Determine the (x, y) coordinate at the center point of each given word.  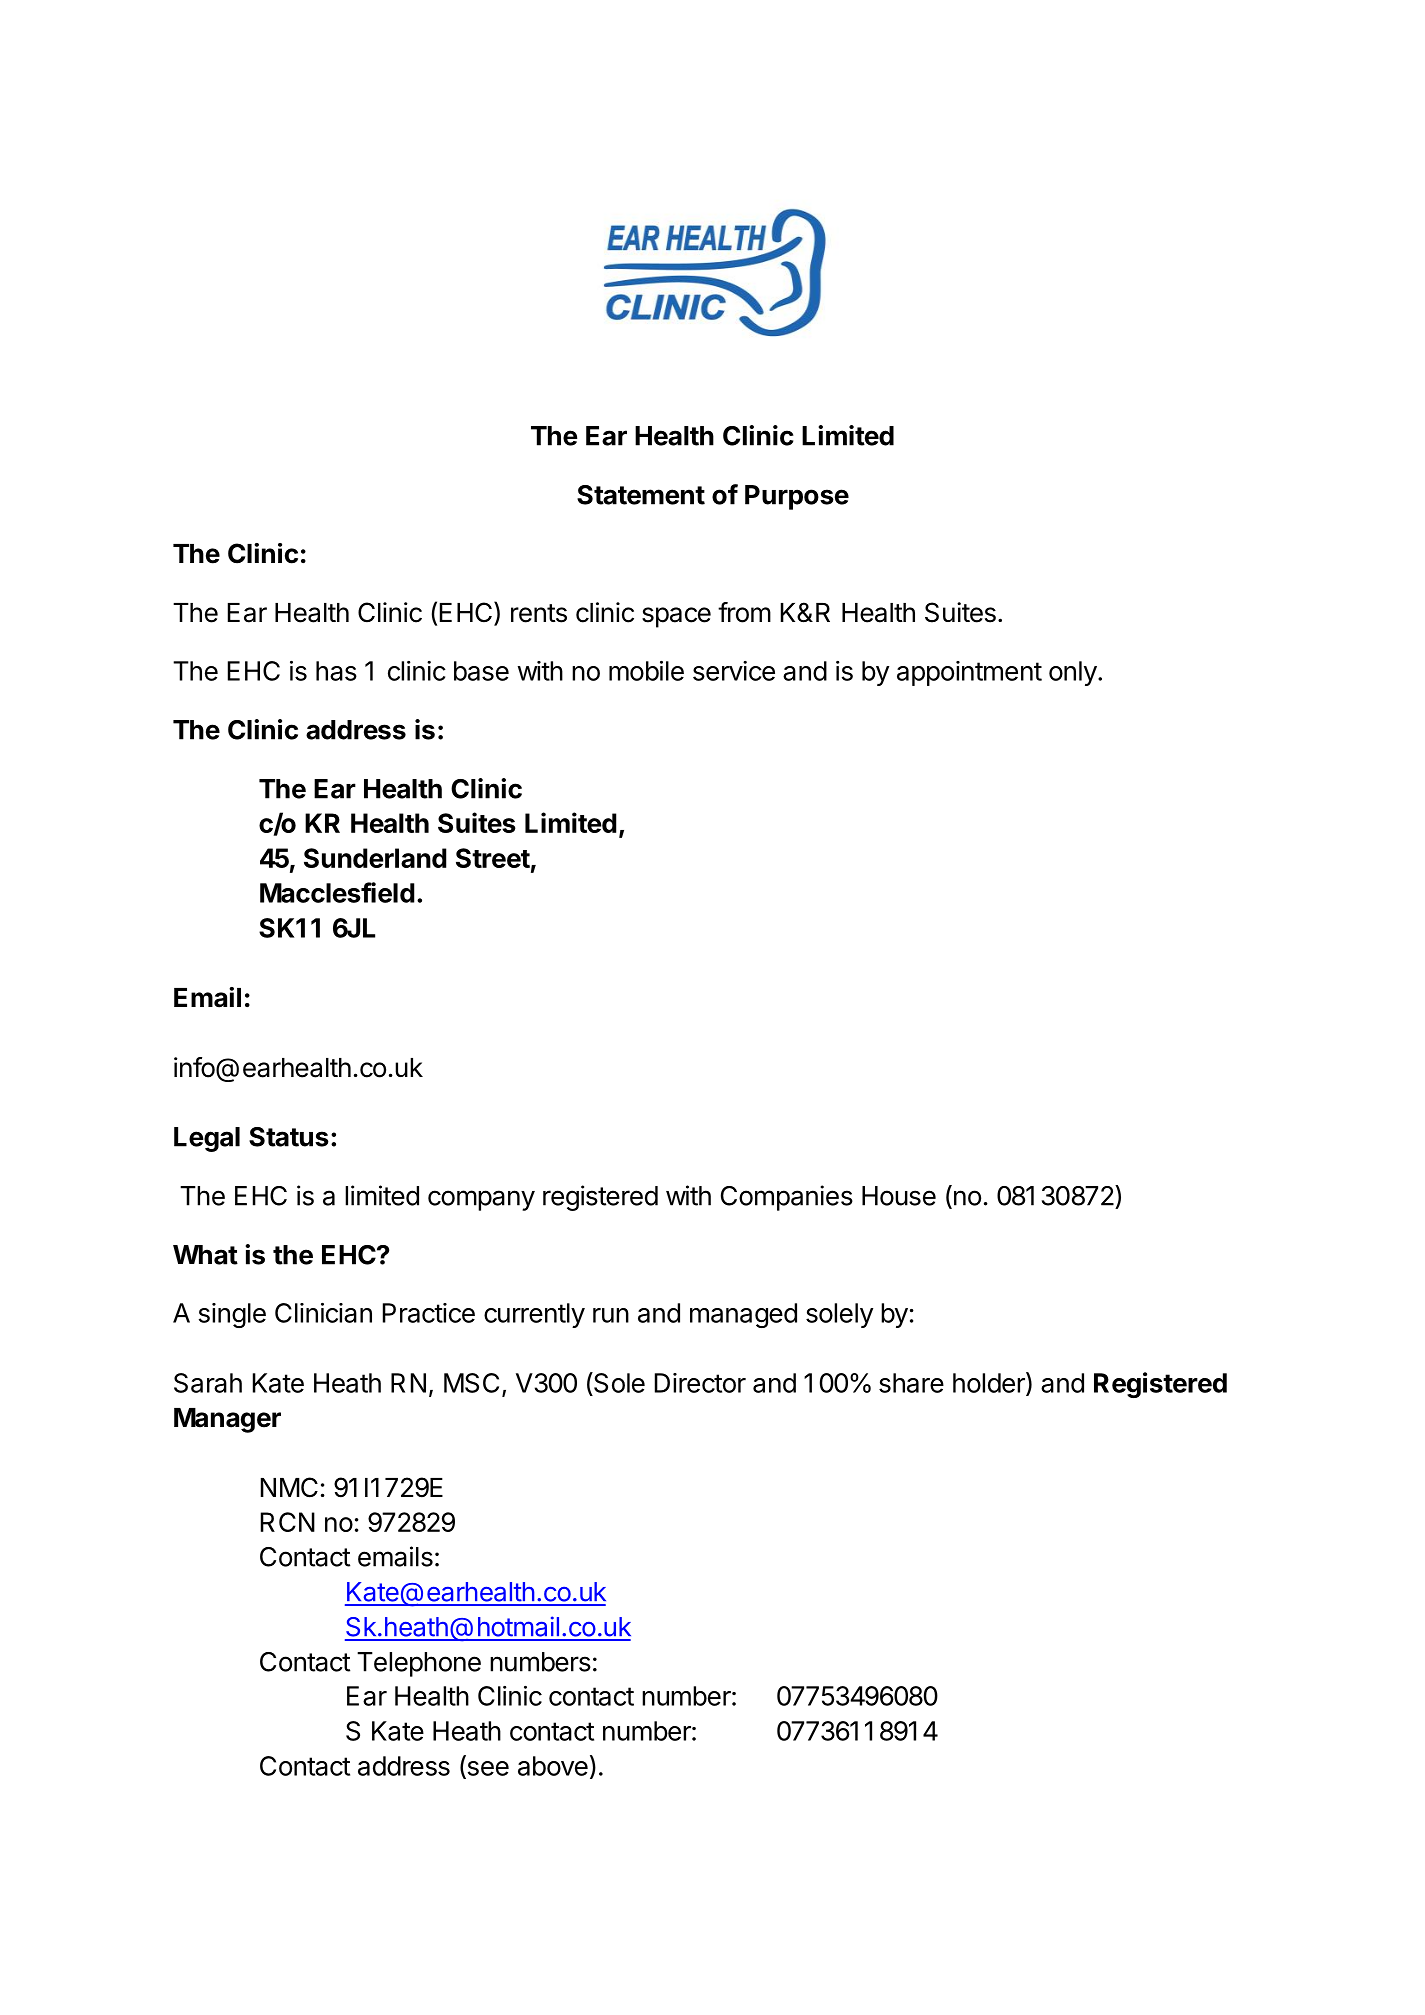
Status (289, 1137)
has (336, 671)
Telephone (419, 1664)
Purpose (797, 497)
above (553, 1766)
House (899, 1196)
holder (990, 1383)
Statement (641, 495)
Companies (787, 1198)
